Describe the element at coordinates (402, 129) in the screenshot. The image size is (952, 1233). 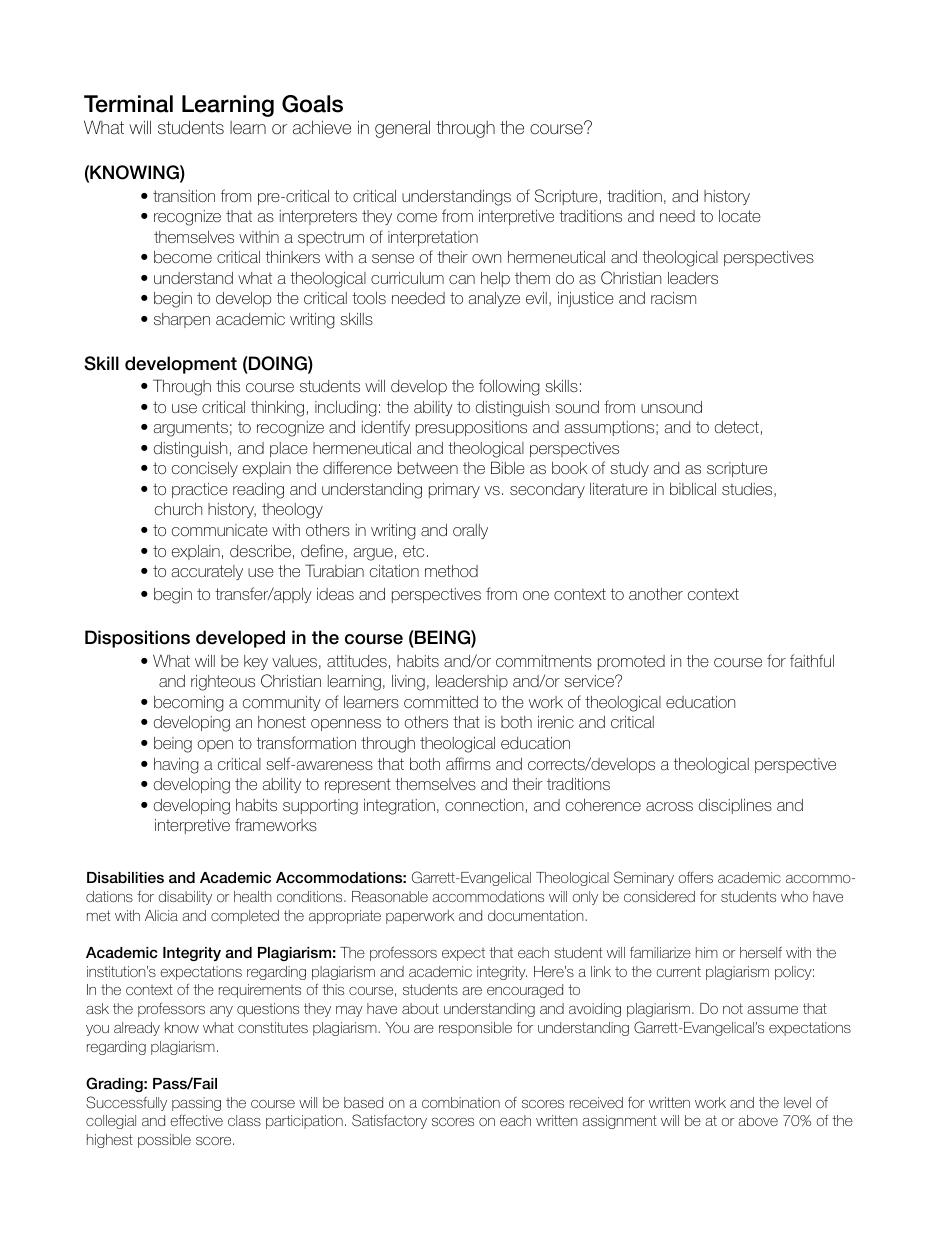
I see `general` at that location.
